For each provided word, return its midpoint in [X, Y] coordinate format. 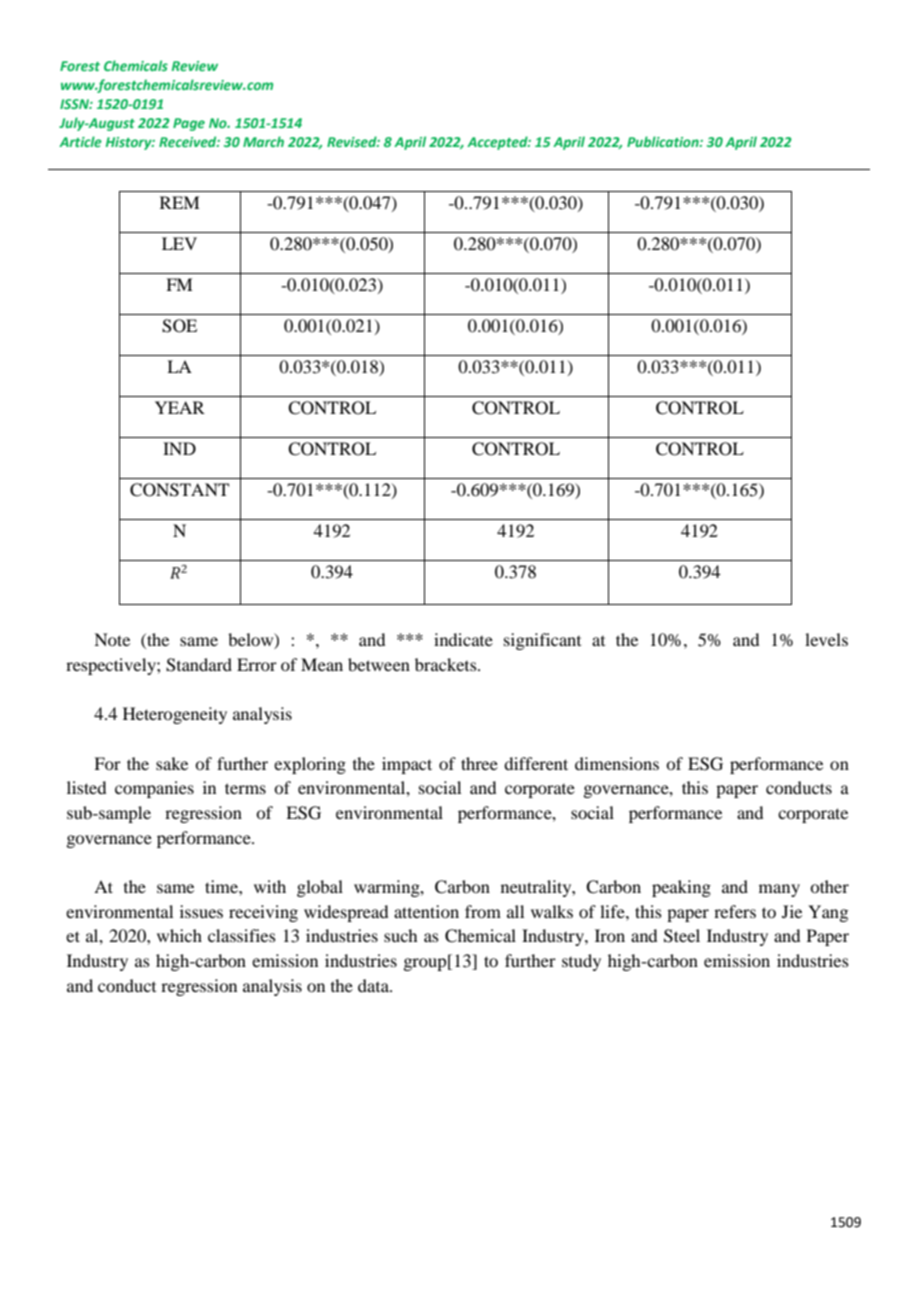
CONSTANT [179, 490]
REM [180, 202]
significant [542, 641]
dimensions [617, 763]
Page [189, 124]
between [379, 664]
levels [826, 639]
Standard [199, 665]
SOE [179, 326]
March [263, 141]
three [479, 763]
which [179, 935]
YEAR [180, 407]
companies [154, 789]
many [779, 890]
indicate [463, 639]
